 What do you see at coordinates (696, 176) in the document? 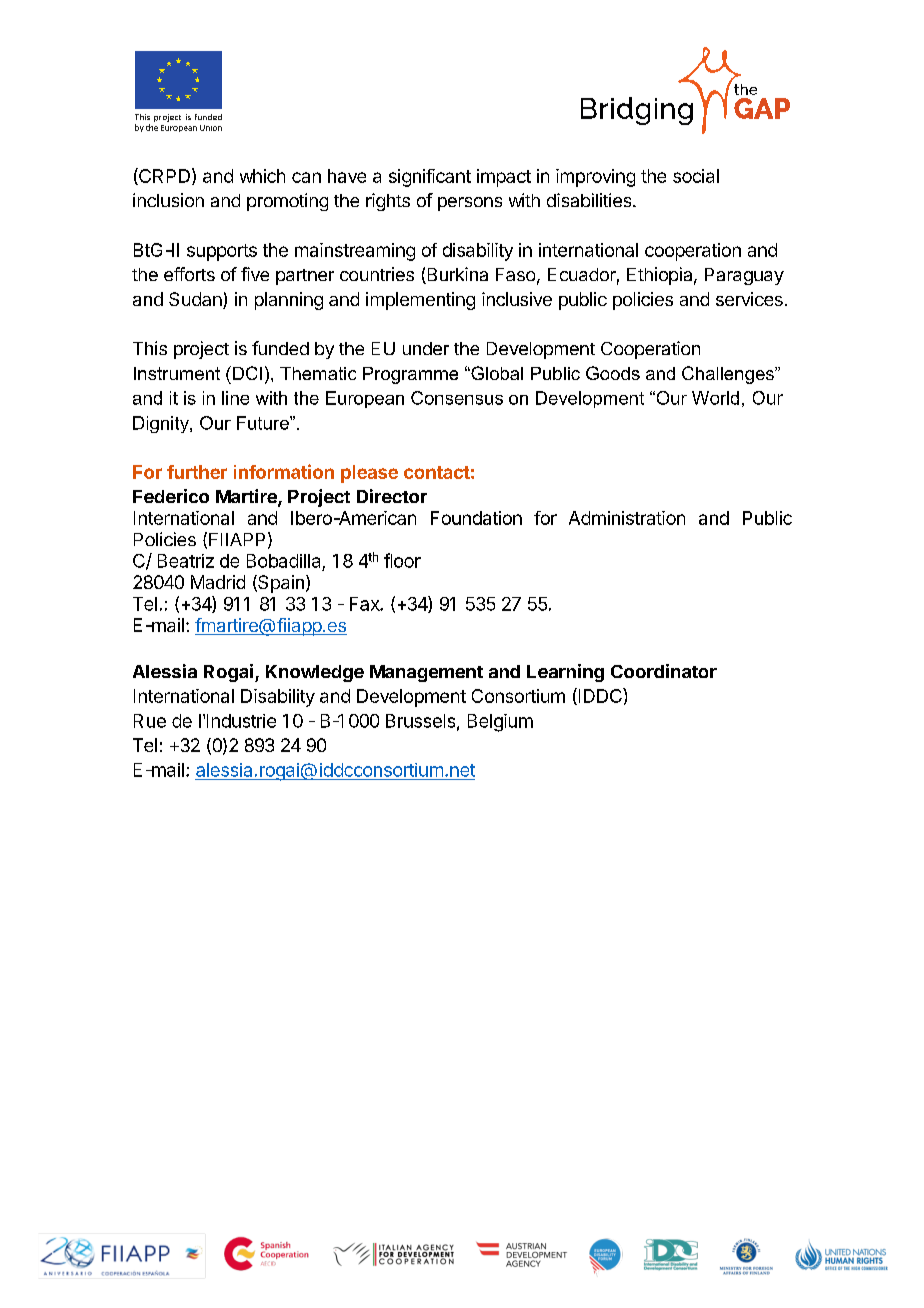
I see `social` at bounding box center [696, 176].
